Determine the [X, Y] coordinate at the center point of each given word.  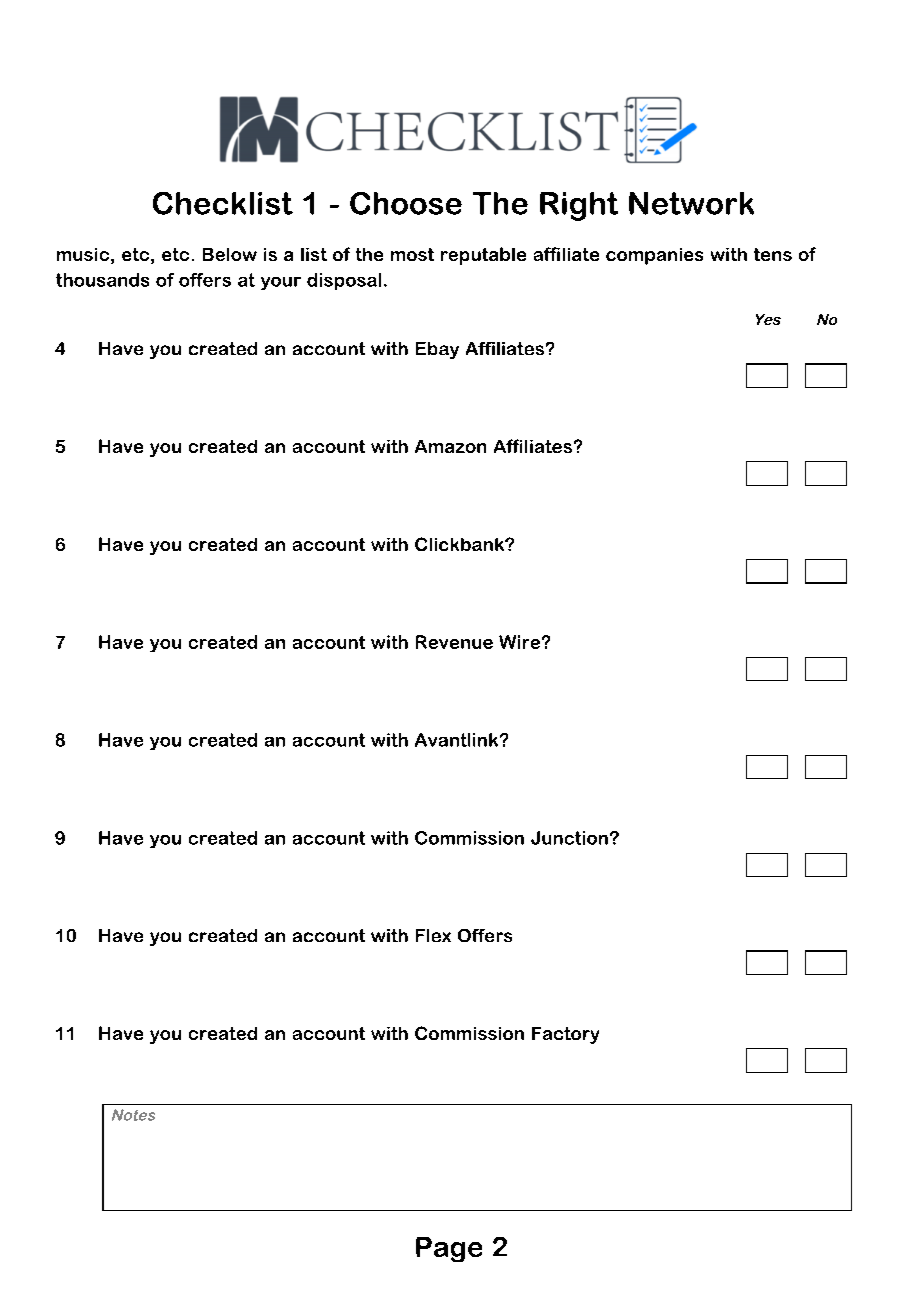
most [412, 254]
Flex [433, 935]
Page [449, 1249]
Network [691, 203]
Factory [565, 1035]
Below [230, 254]
